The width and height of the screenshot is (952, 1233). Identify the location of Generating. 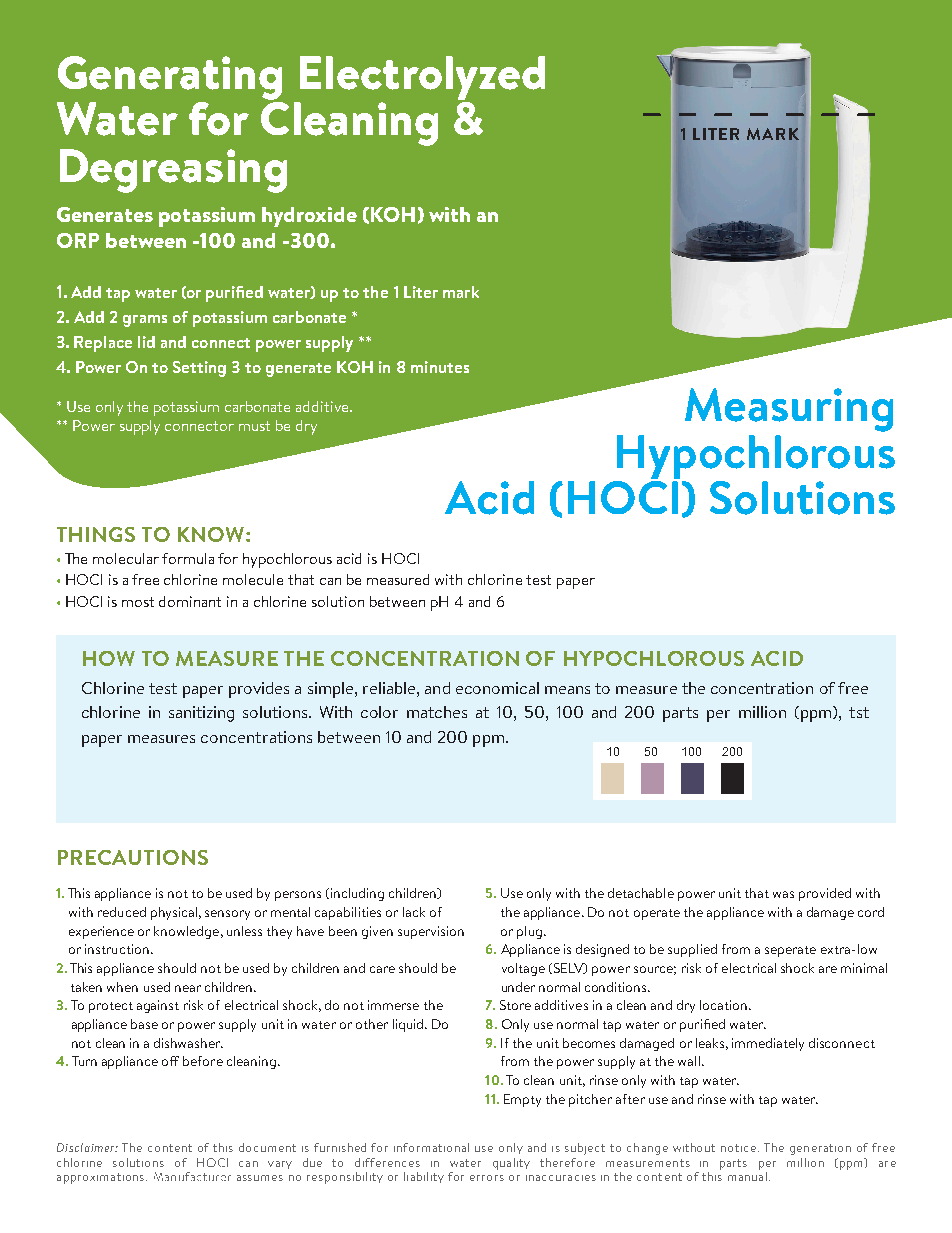
(170, 78).
